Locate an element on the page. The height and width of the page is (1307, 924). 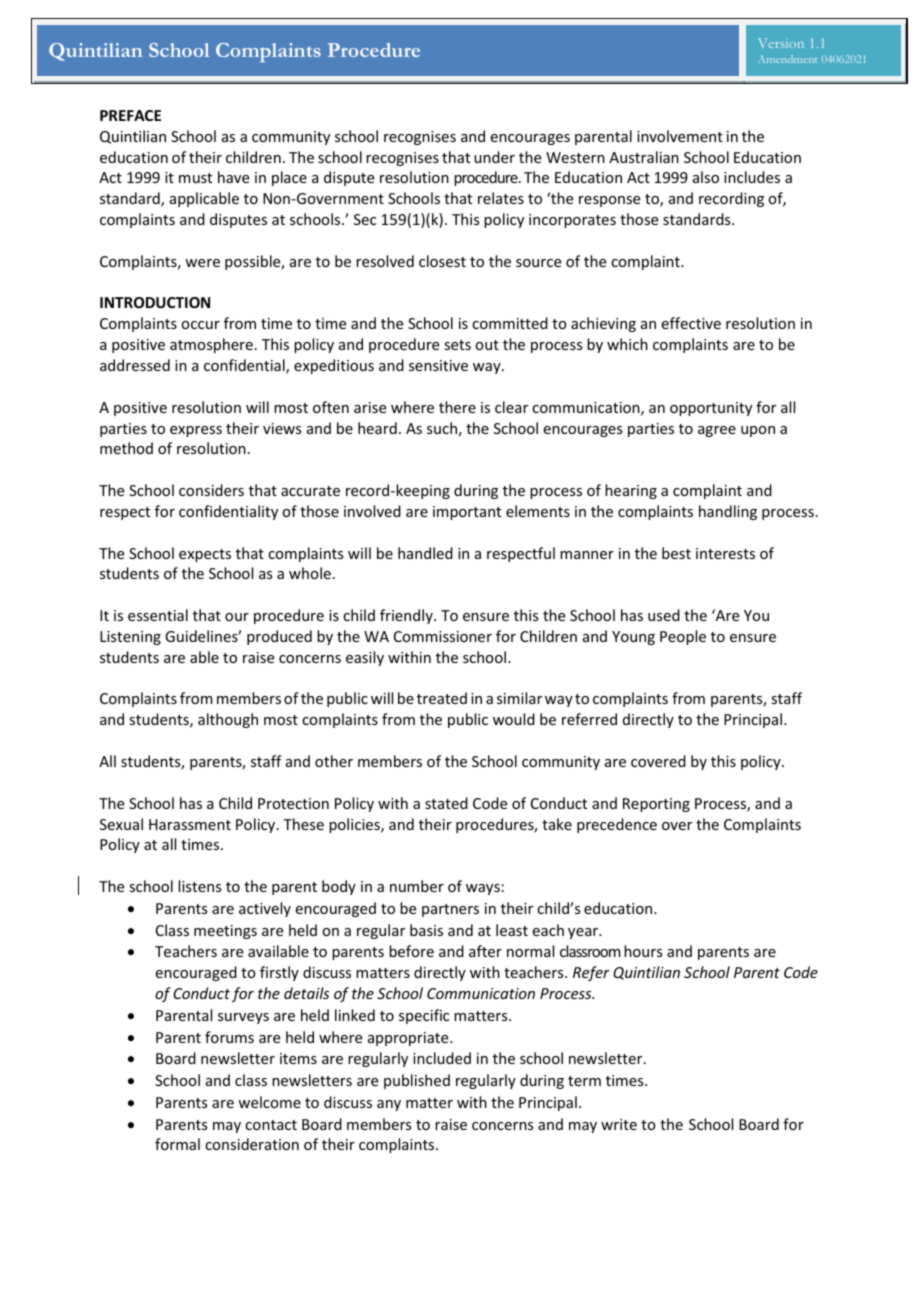
Commissioner is located at coordinates (443, 636).
